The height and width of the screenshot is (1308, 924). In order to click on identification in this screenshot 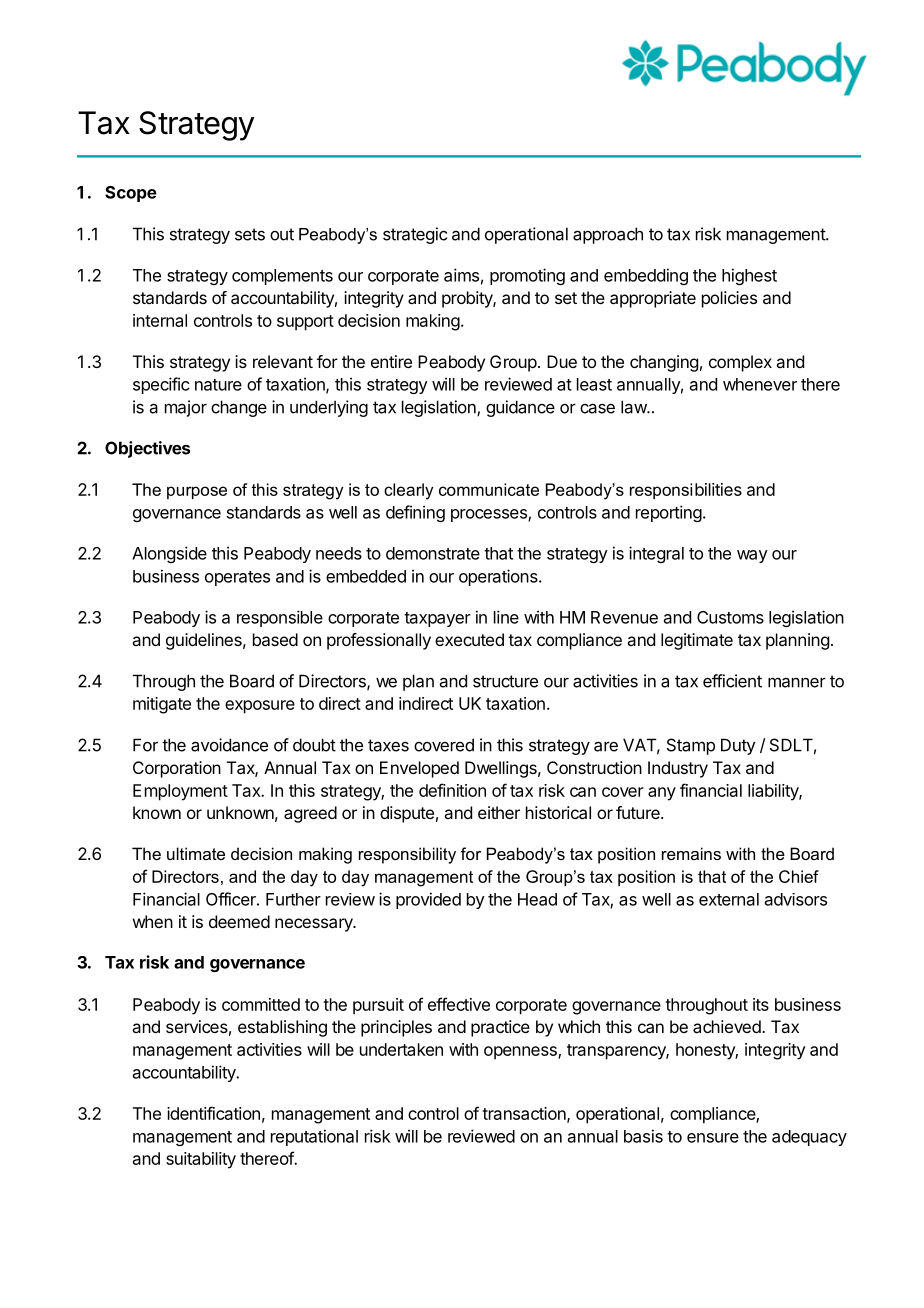, I will do `click(213, 1113)`.
